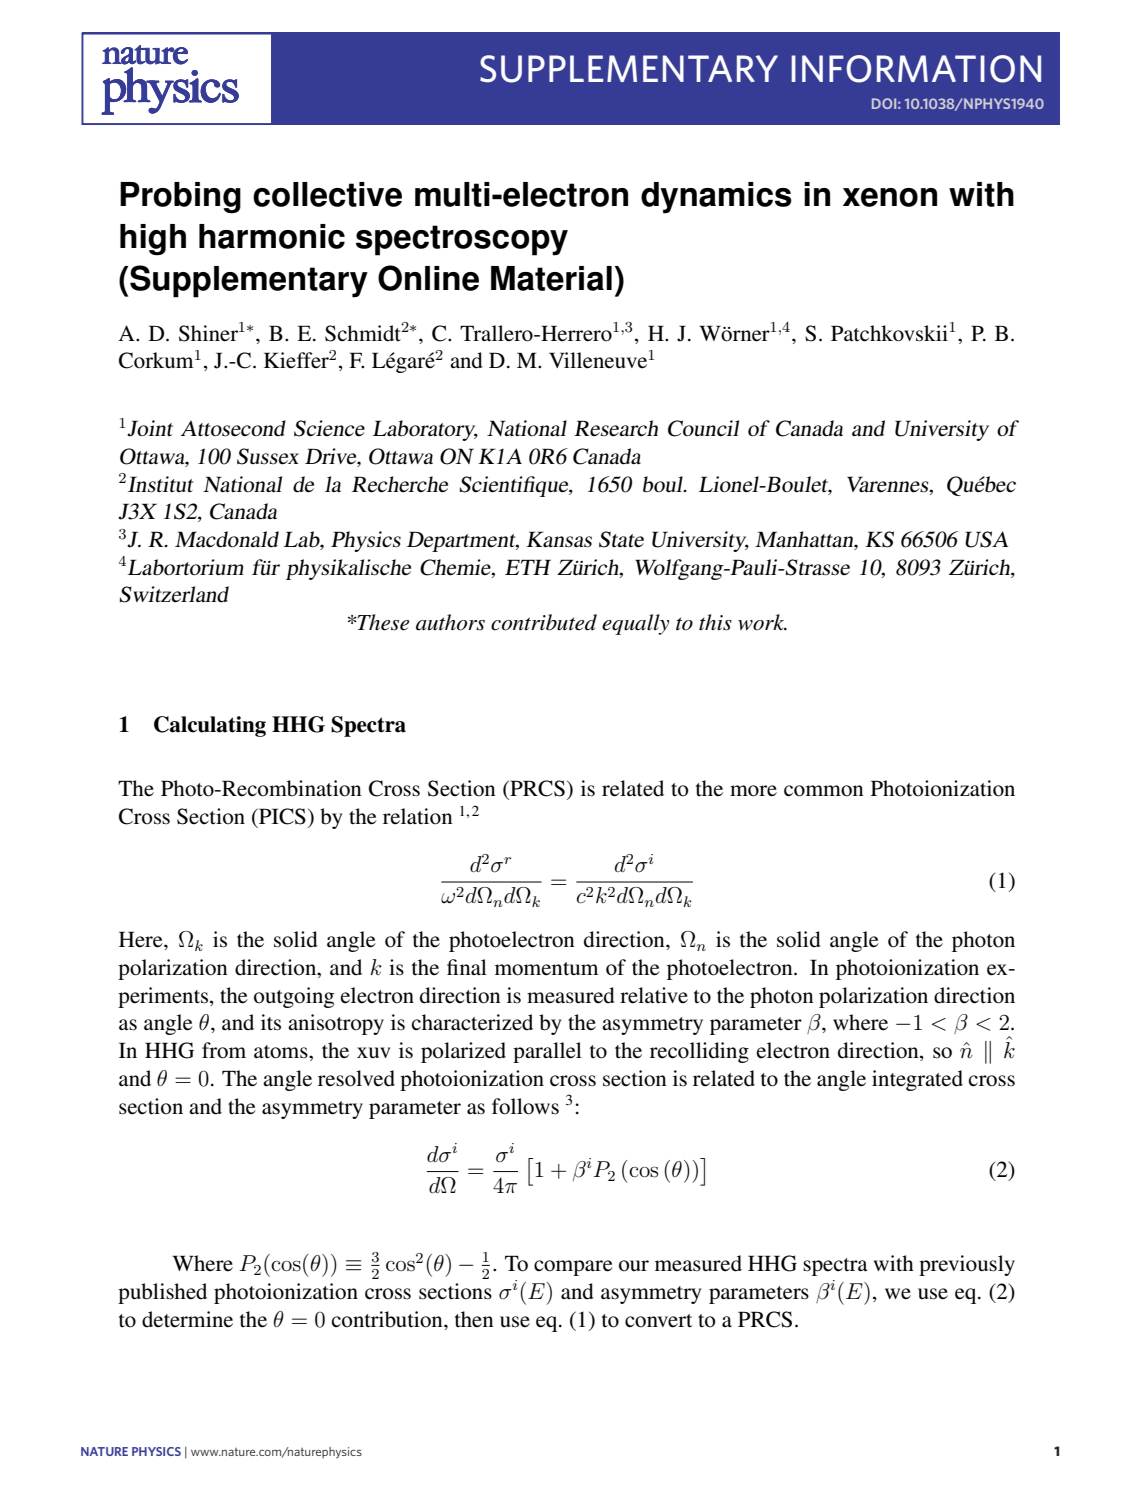  Describe the element at coordinates (281, 816) in the document. I see `PICS` at that location.
